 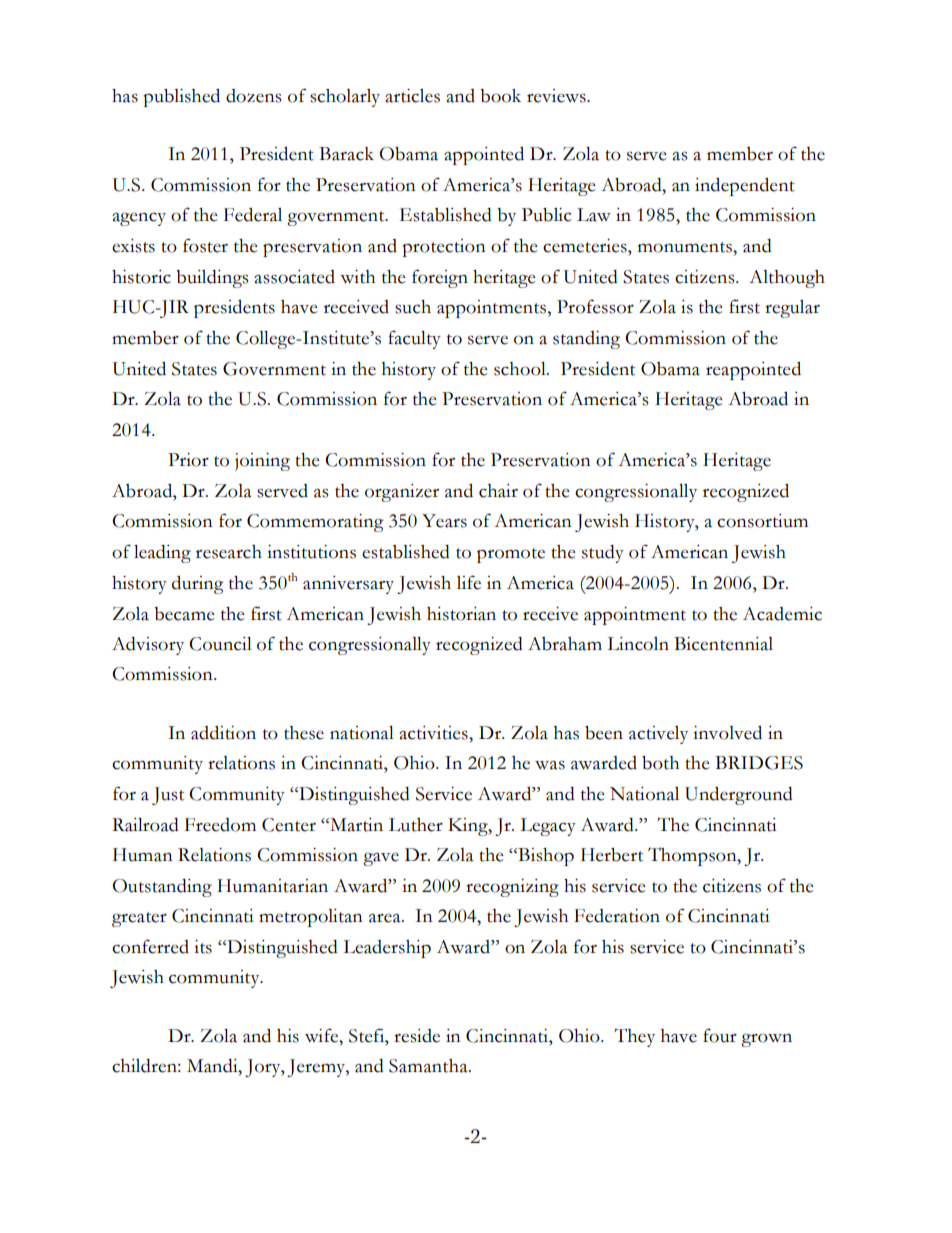 What do you see at coordinates (745, 187) in the screenshot?
I see `independent` at bounding box center [745, 187].
